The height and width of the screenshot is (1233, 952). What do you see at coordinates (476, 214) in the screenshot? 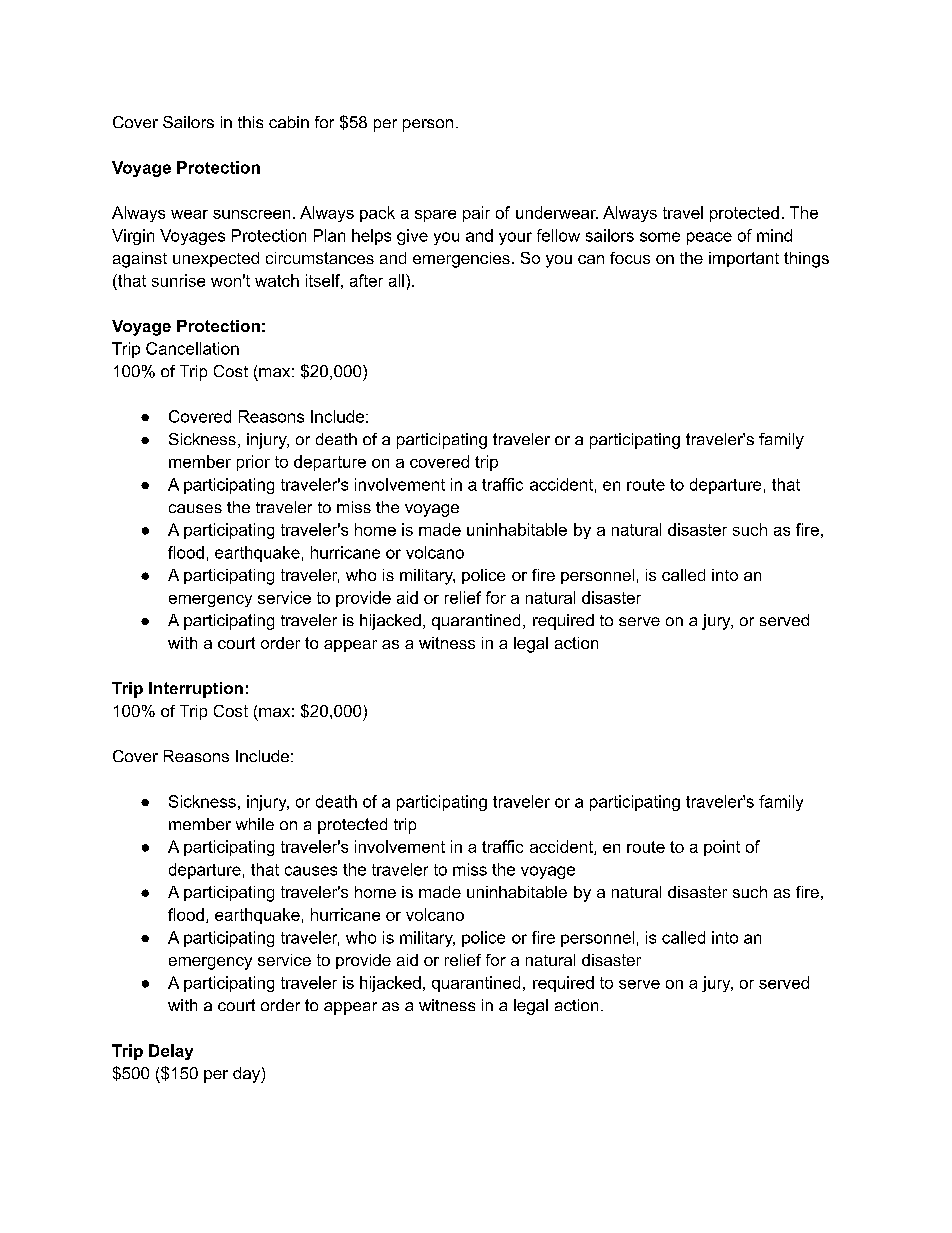
I see `pair` at bounding box center [476, 214].
